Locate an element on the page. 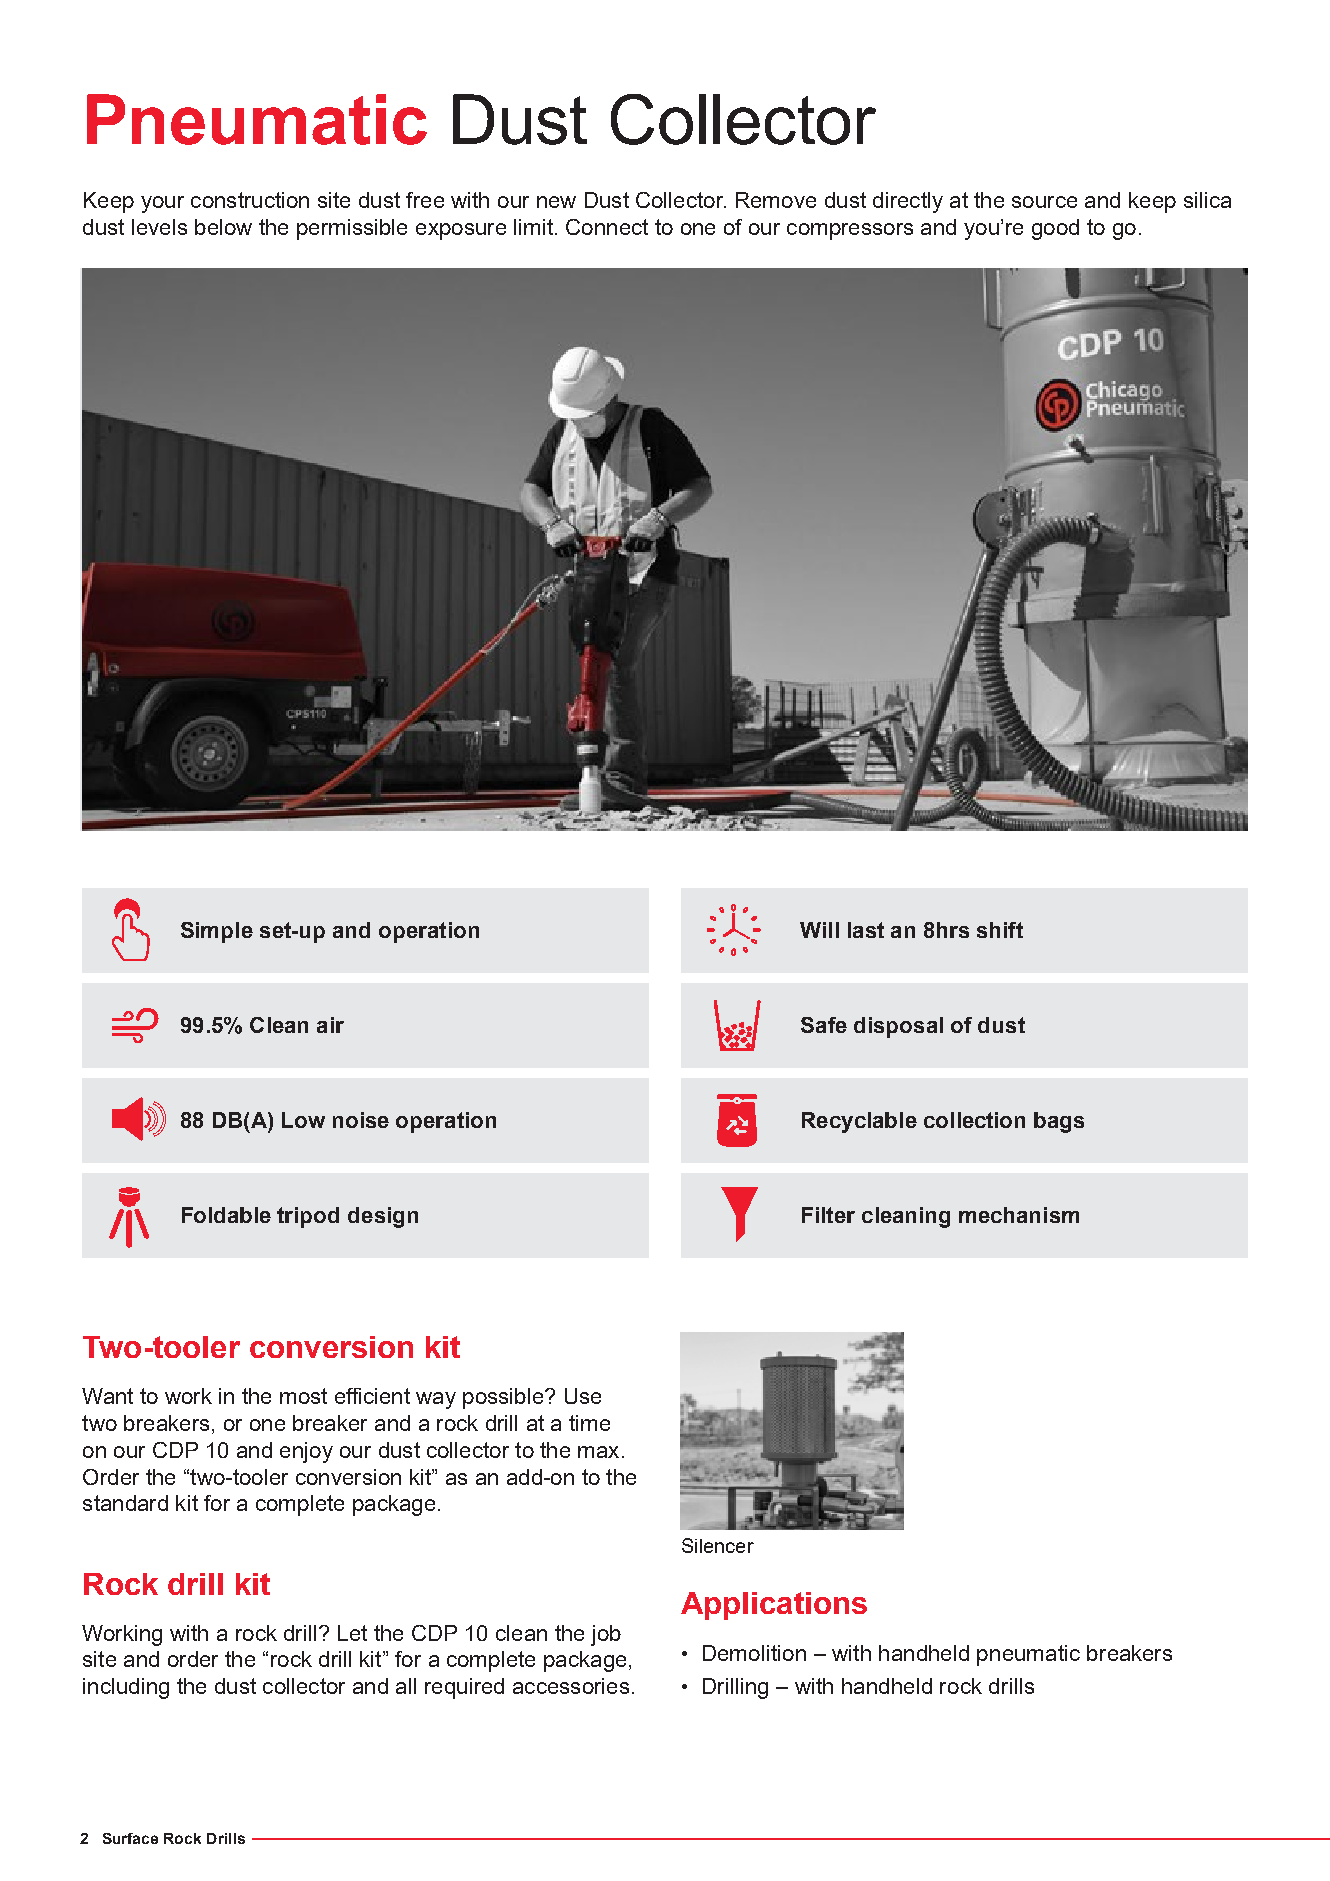  Demolition is located at coordinates (754, 1653).
